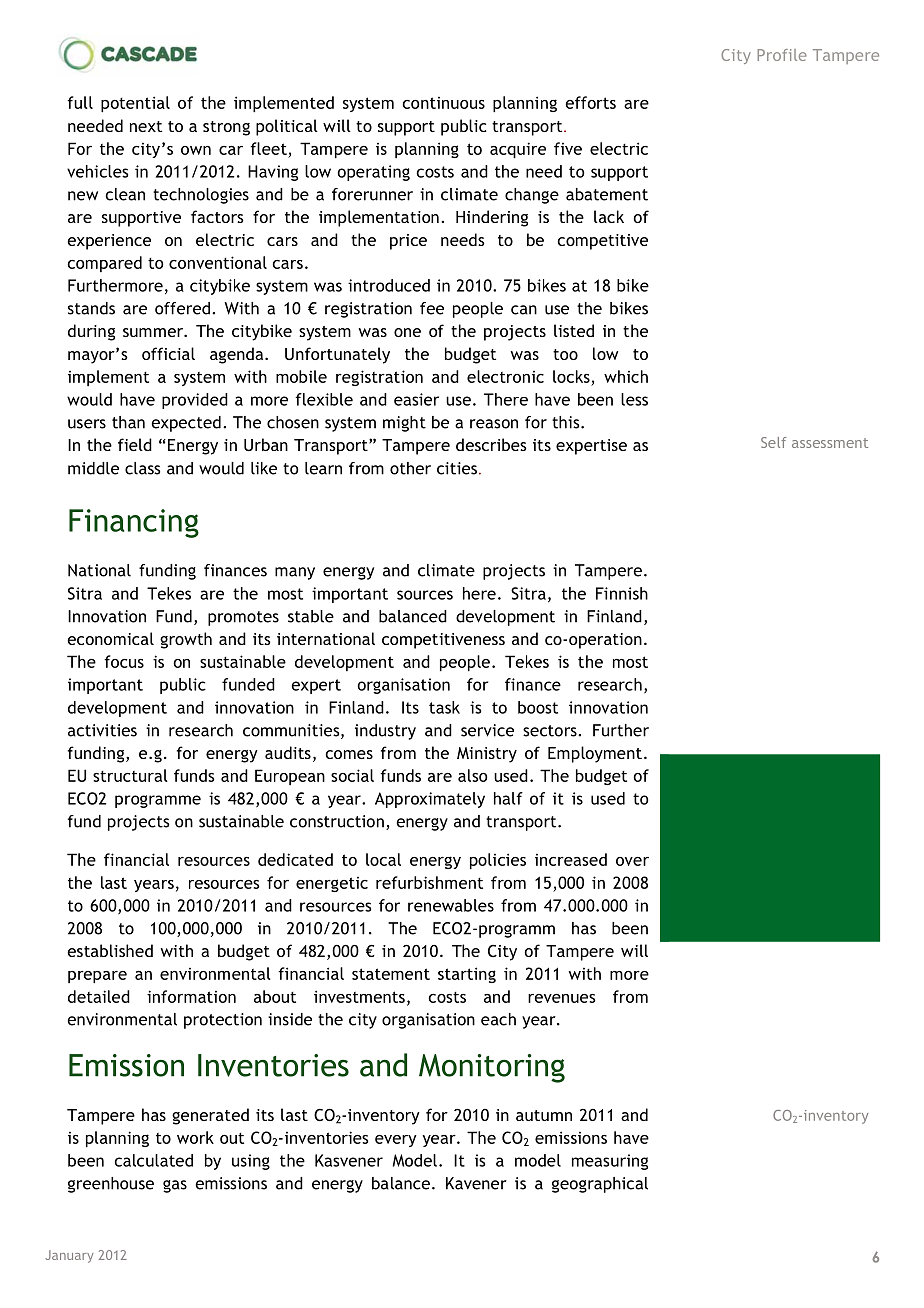 The width and height of the screenshot is (924, 1308). What do you see at coordinates (782, 55) in the screenshot?
I see `Profile` at bounding box center [782, 55].
